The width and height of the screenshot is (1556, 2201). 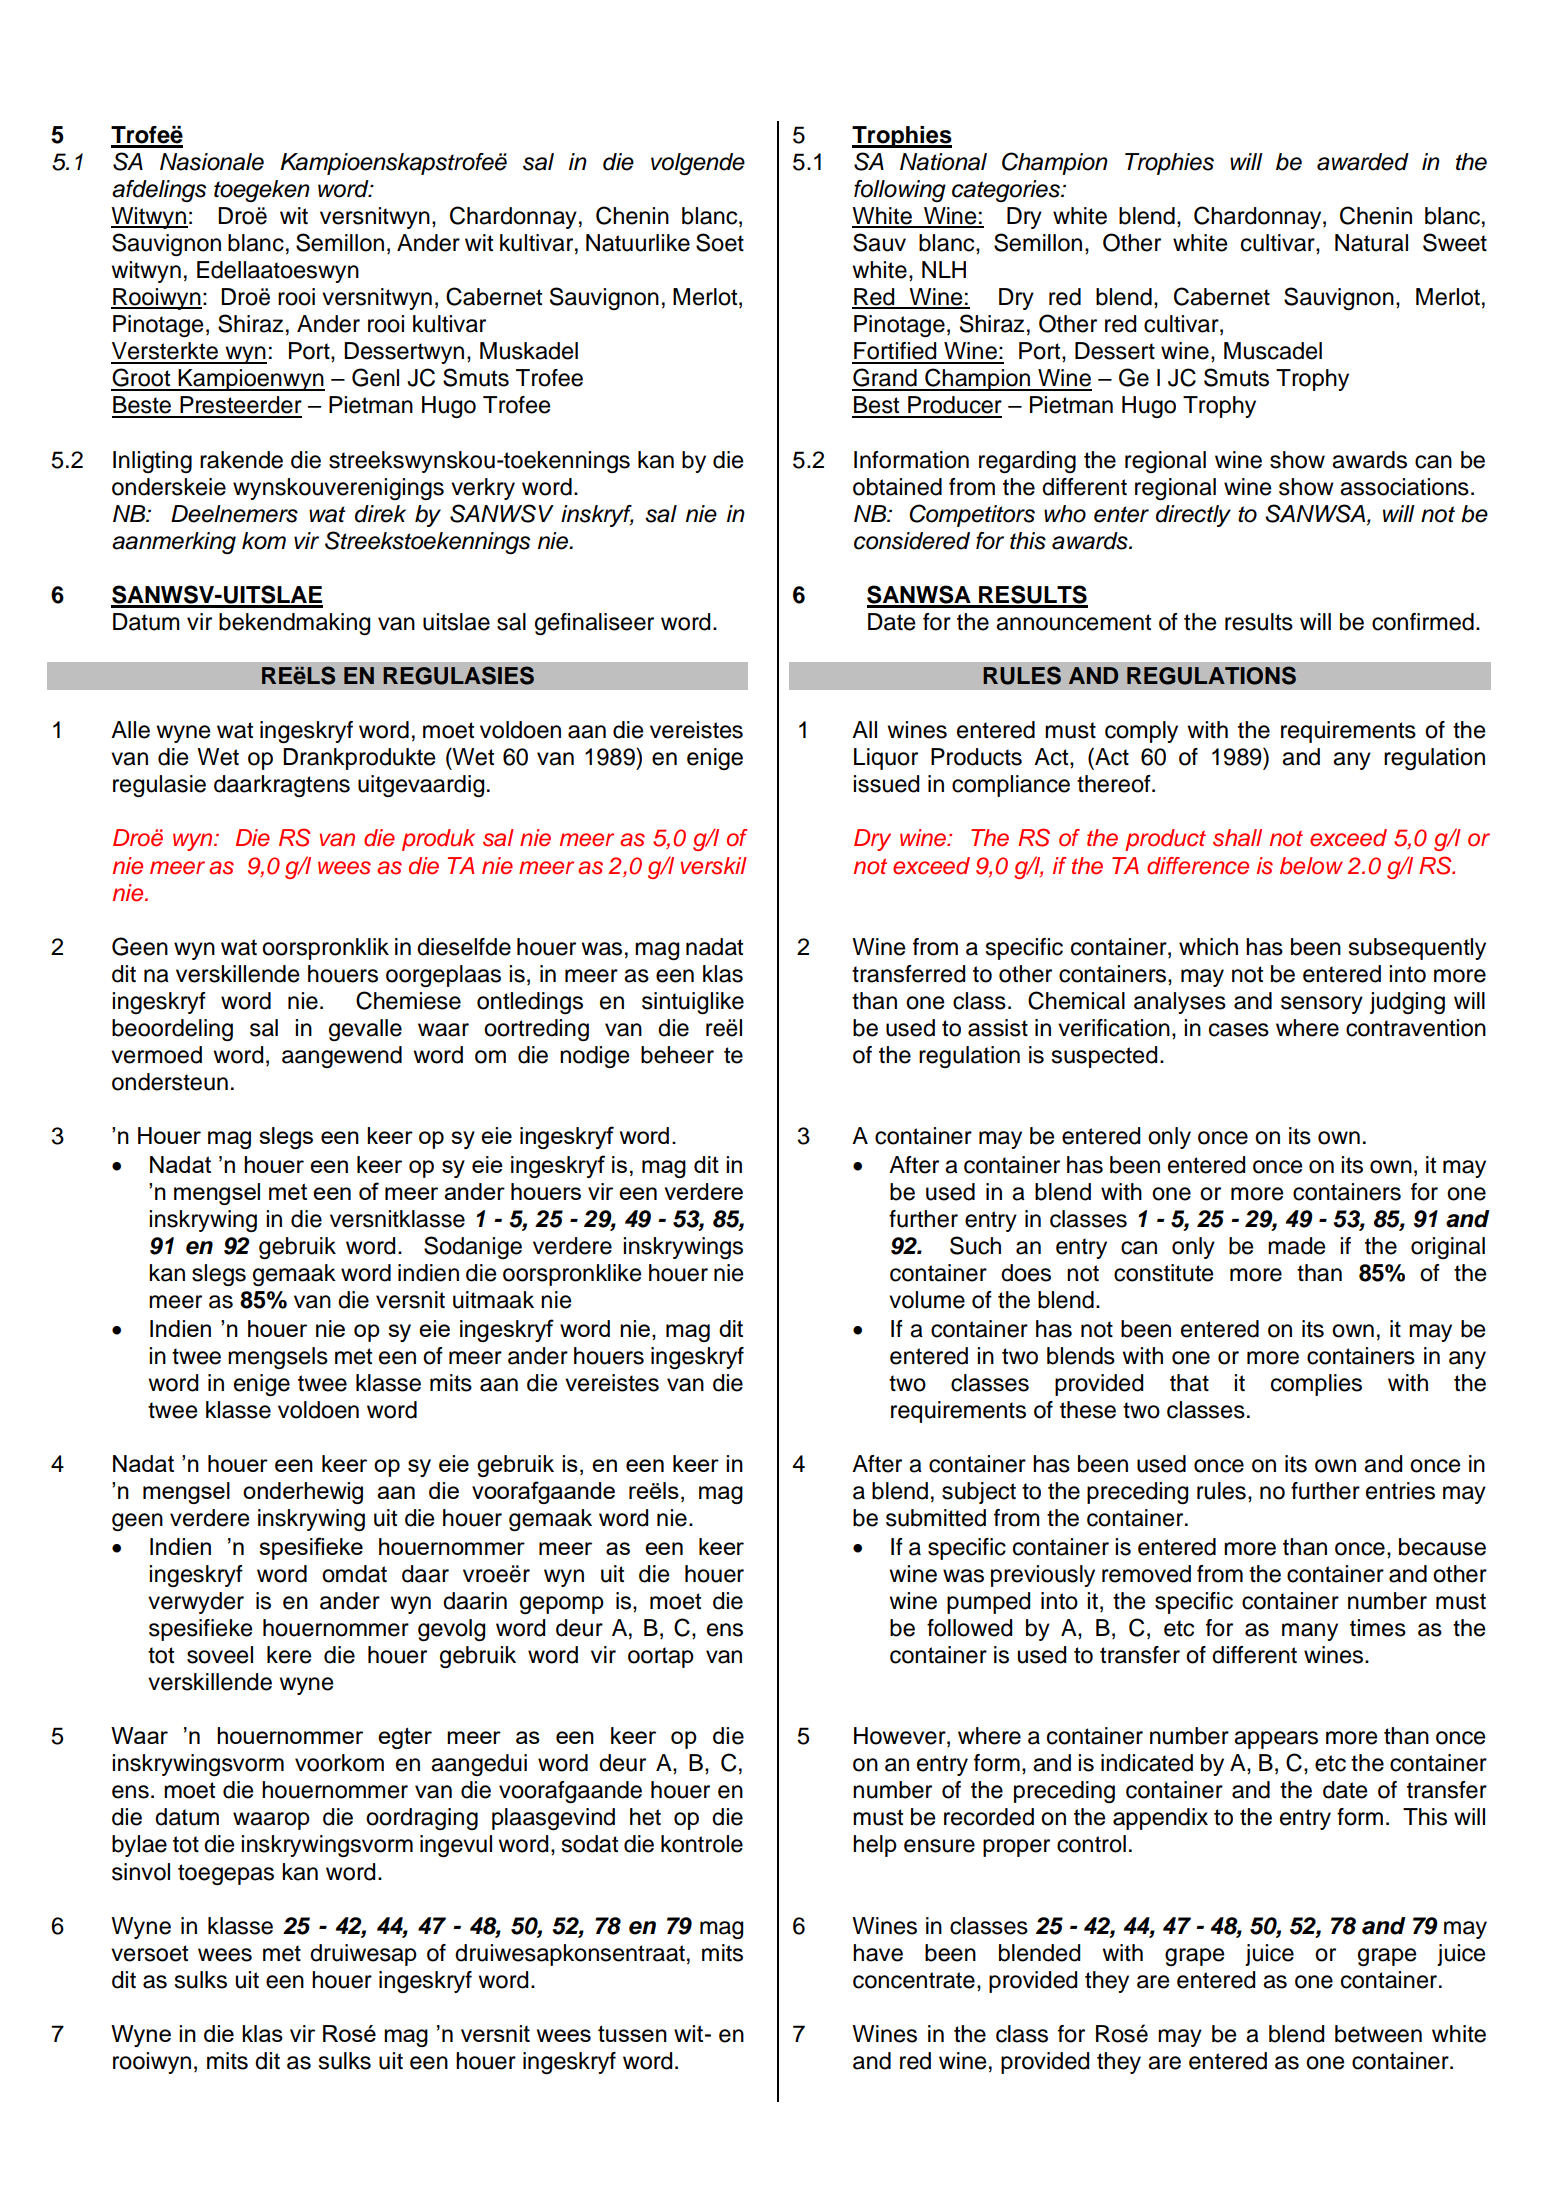 I want to click on Natural, so click(x=1371, y=243).
